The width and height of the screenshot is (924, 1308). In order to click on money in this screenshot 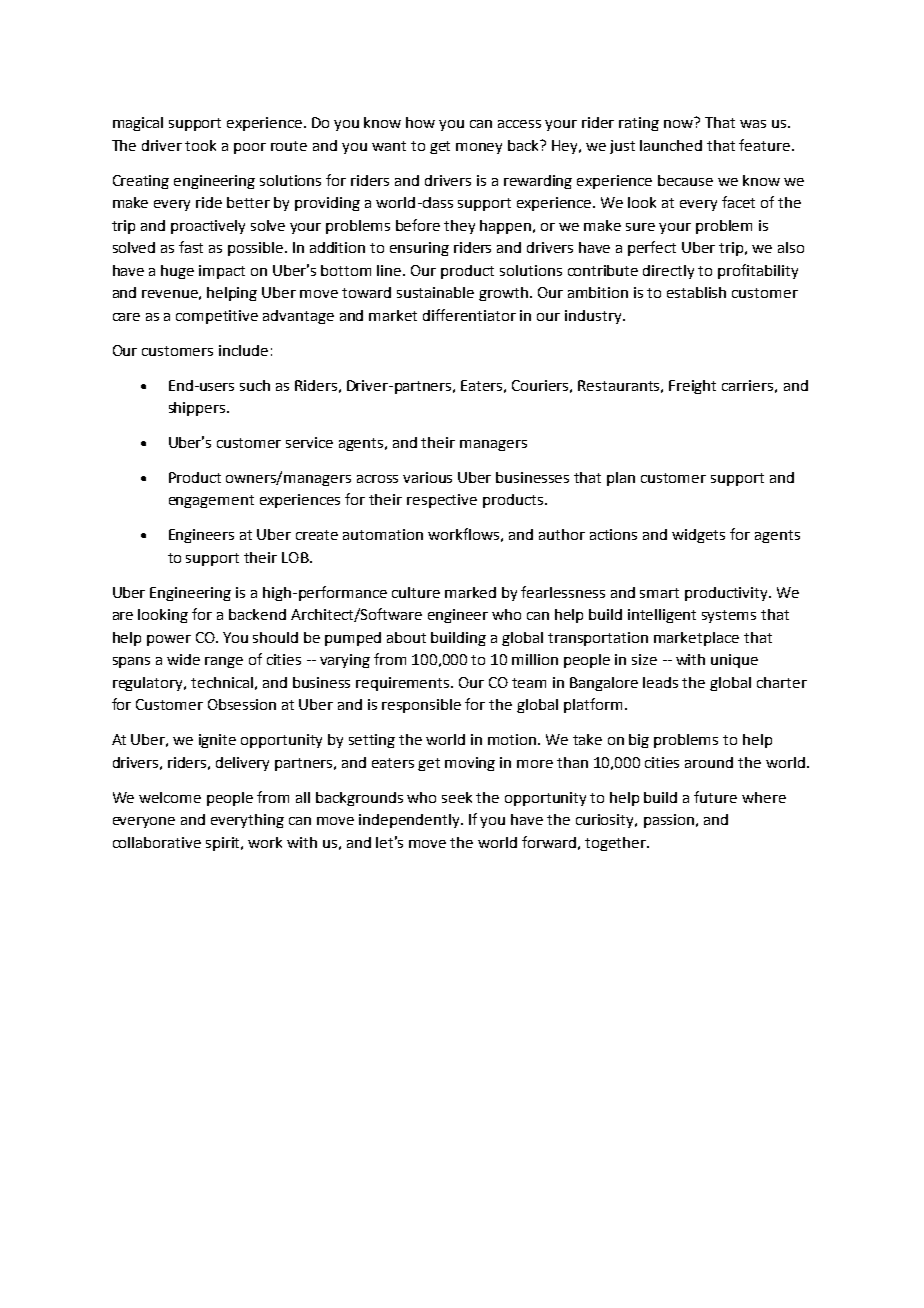, I will do `click(479, 148)`.
